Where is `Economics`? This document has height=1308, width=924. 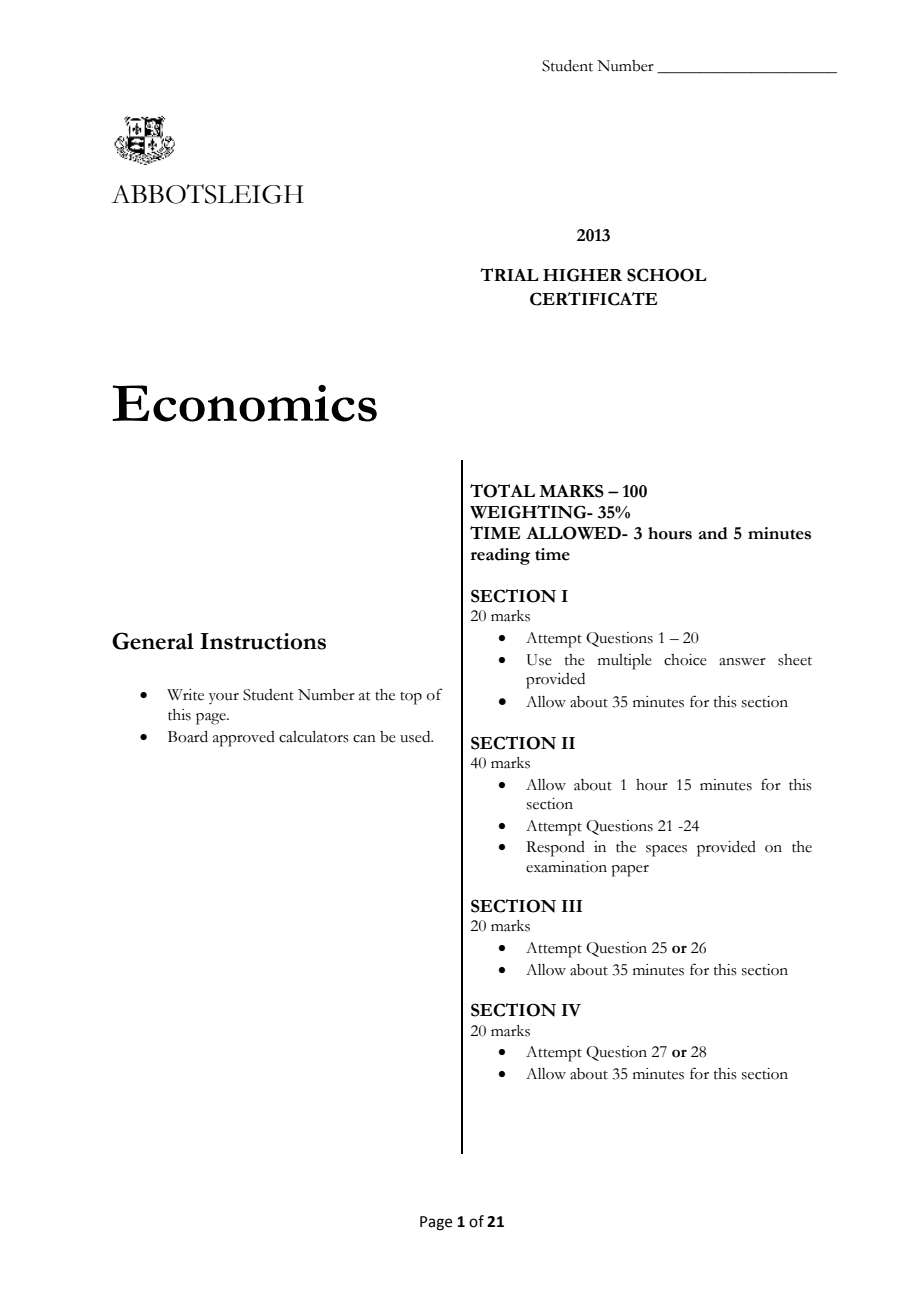
Economics is located at coordinates (244, 403).
